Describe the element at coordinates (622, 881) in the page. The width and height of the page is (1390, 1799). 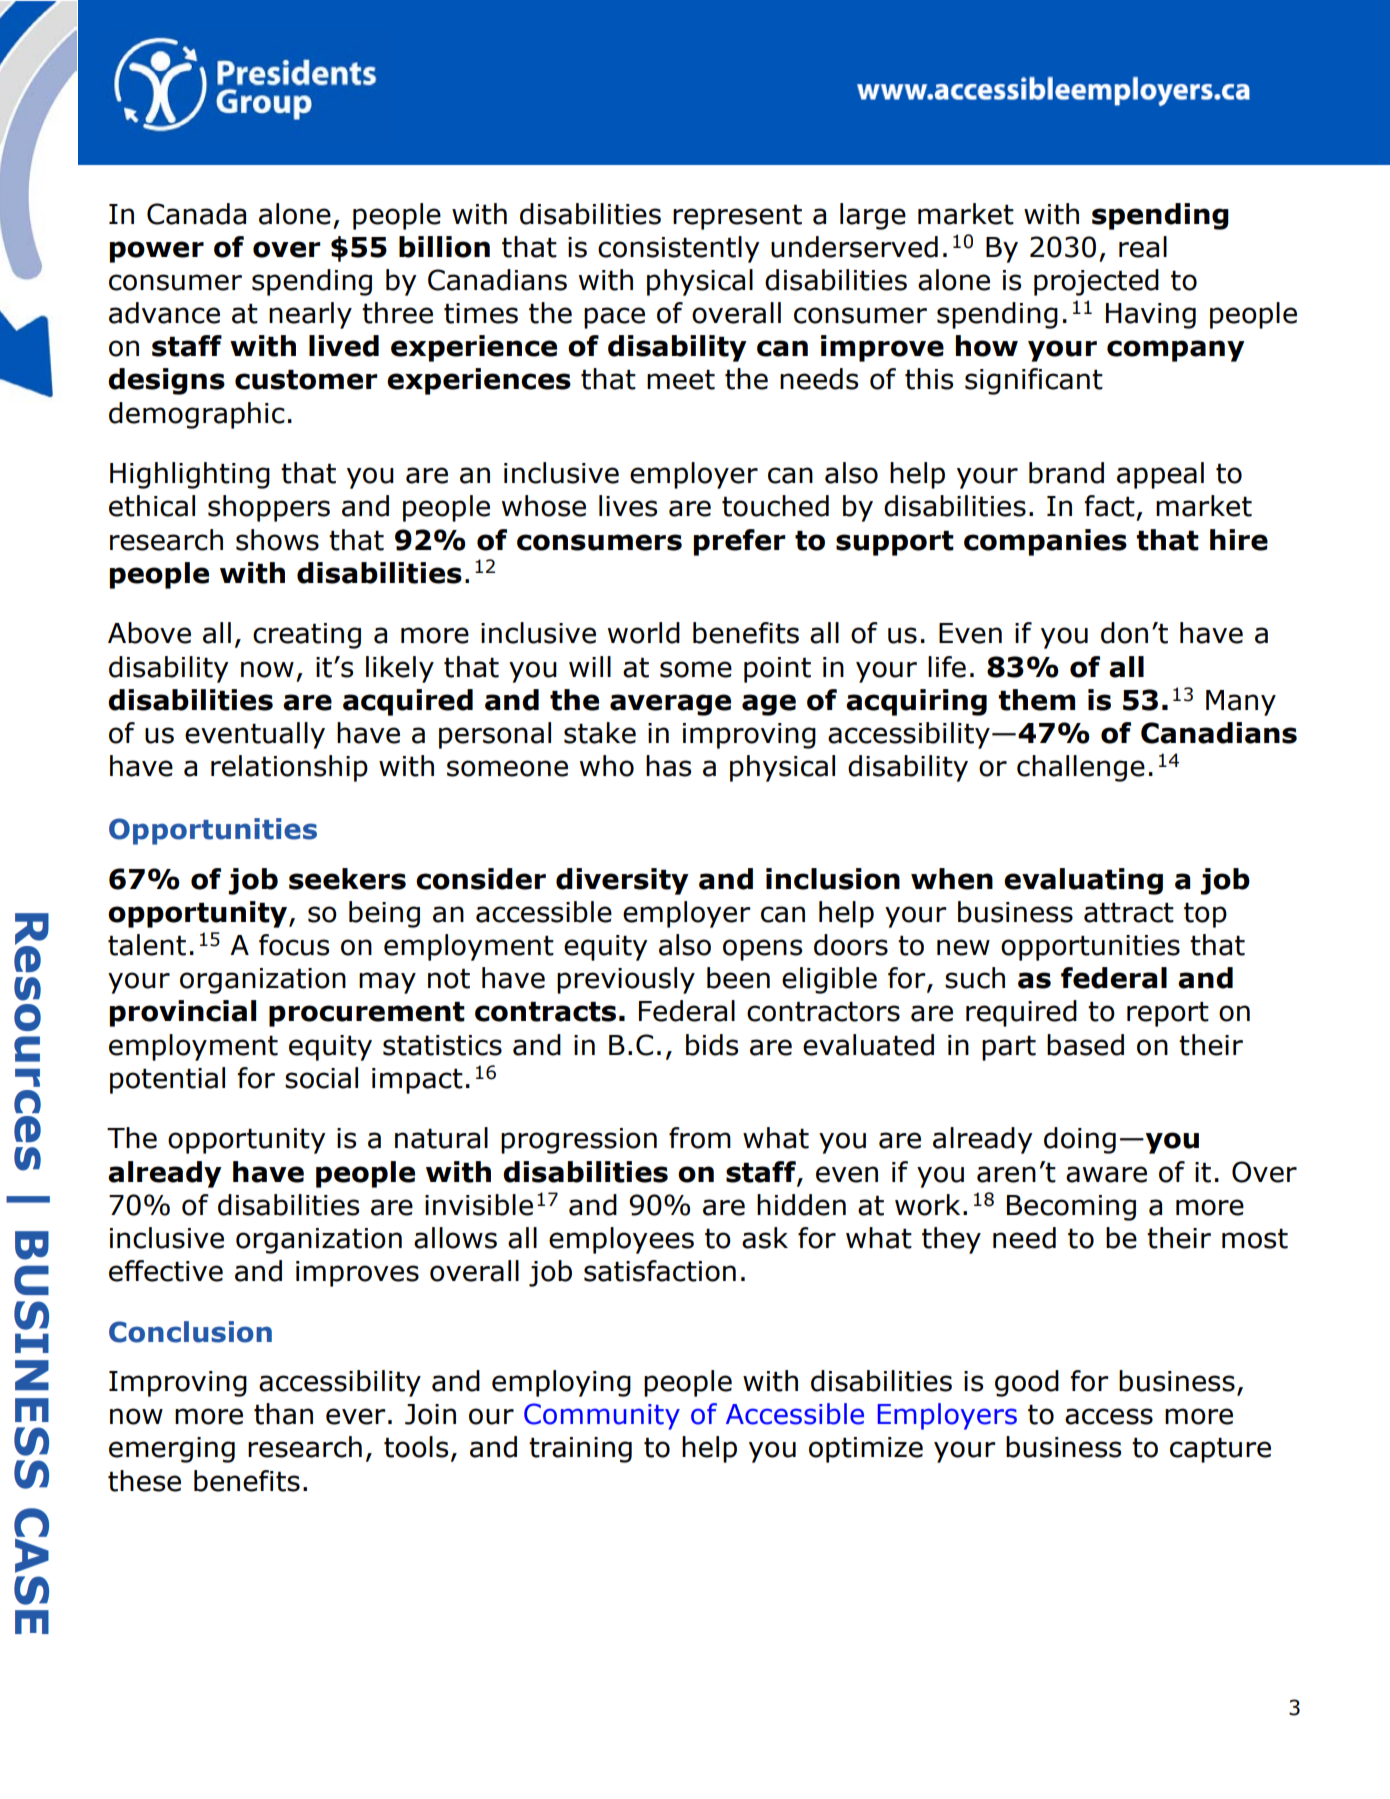
I see `diversity` at that location.
